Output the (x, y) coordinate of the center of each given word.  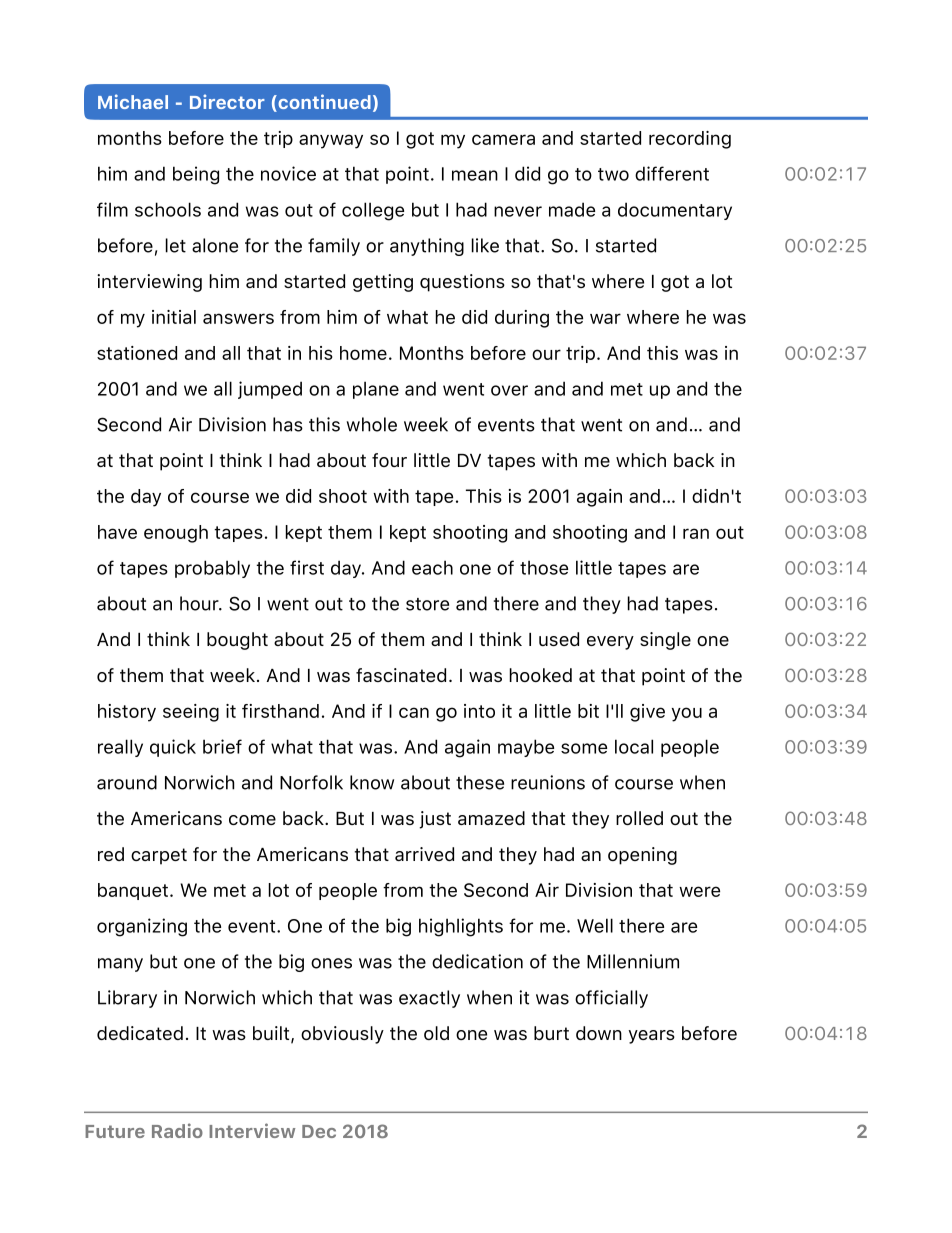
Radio (177, 1130)
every (610, 643)
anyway (331, 141)
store (427, 604)
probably (212, 569)
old (436, 1033)
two (613, 174)
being (196, 175)
